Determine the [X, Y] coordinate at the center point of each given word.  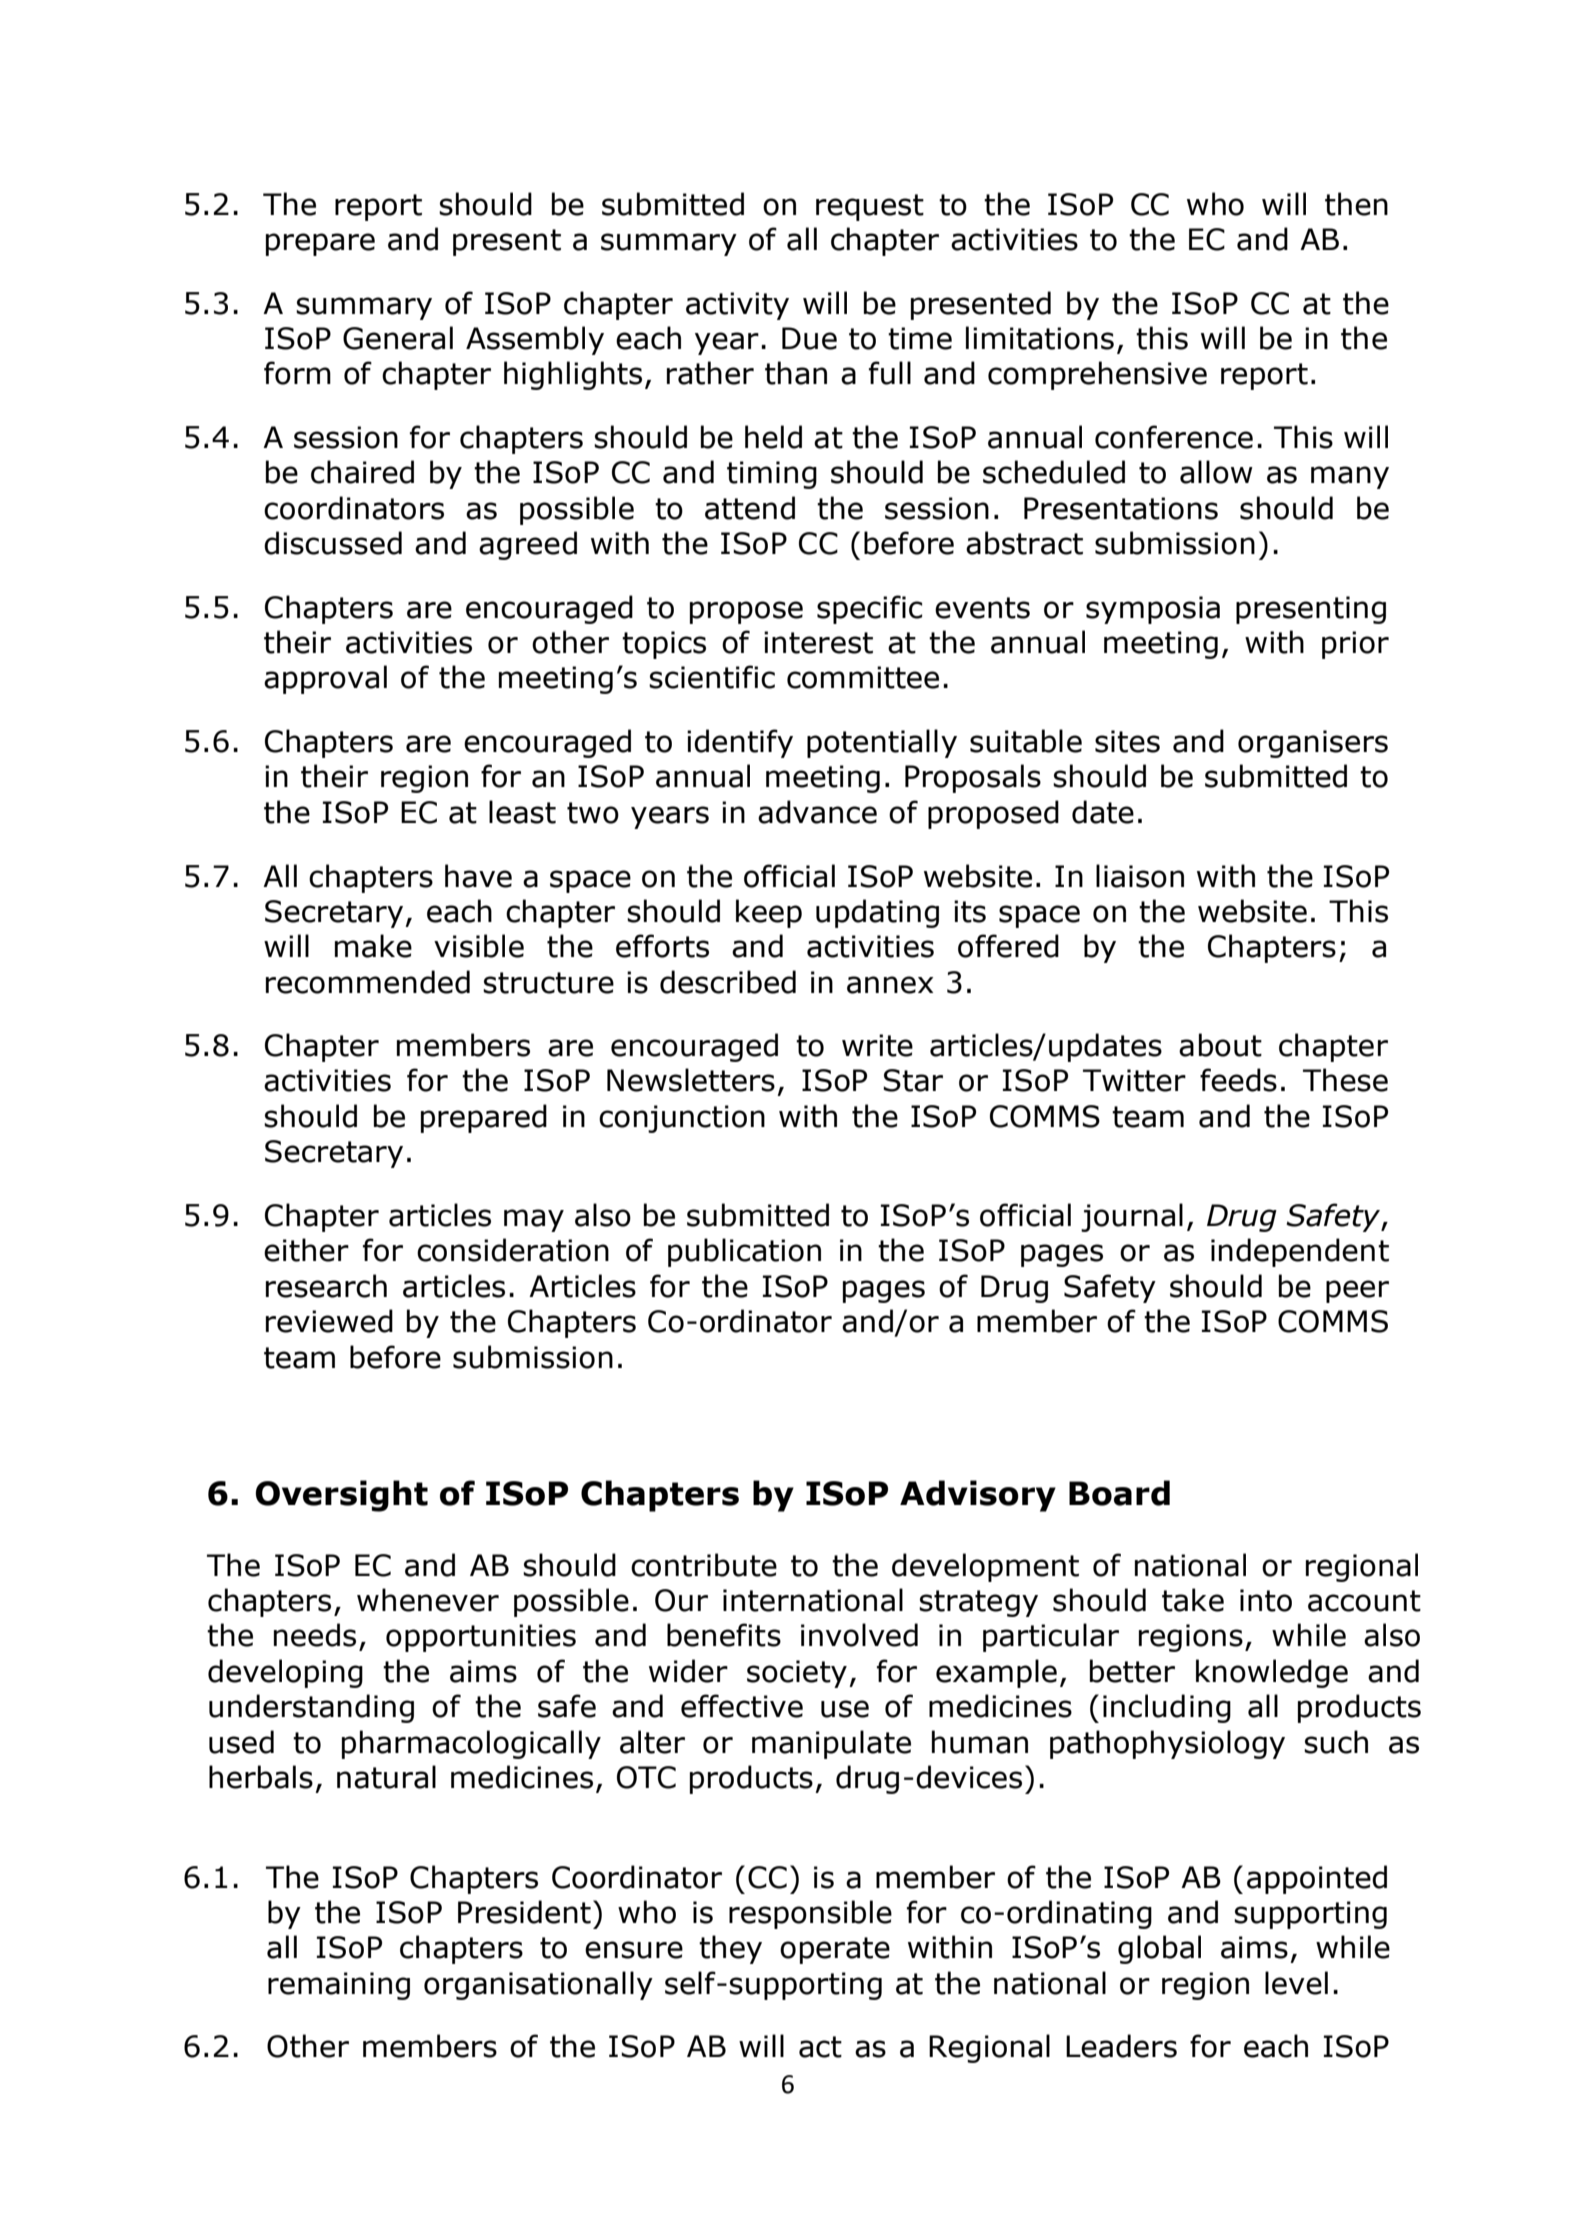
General [398, 338]
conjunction [682, 1119]
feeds [1238, 1080]
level [1296, 1983]
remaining [339, 1986]
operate [835, 1950]
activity [737, 306]
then [1356, 204]
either [306, 1250]
